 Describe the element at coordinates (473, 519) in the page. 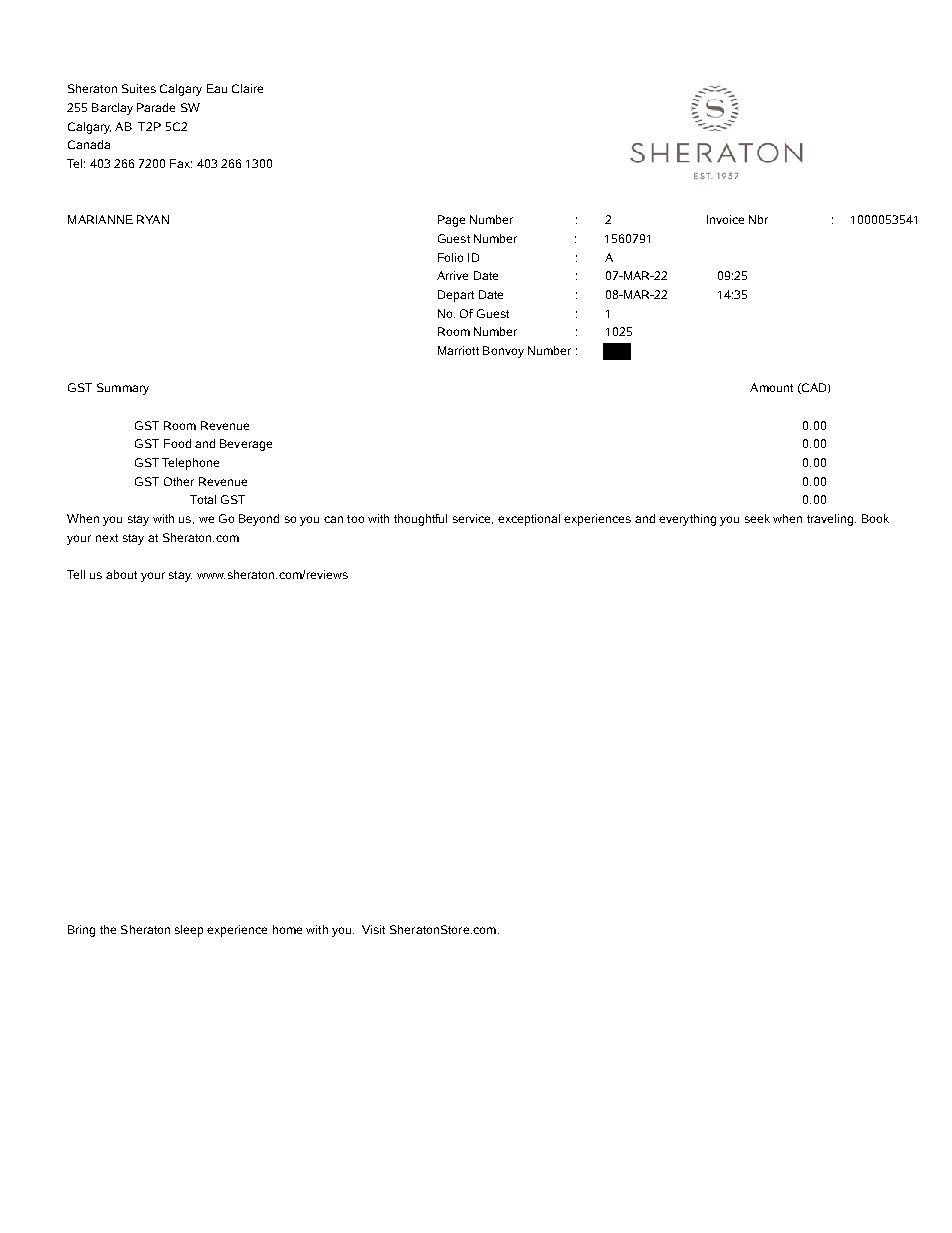

I see `service` at that location.
